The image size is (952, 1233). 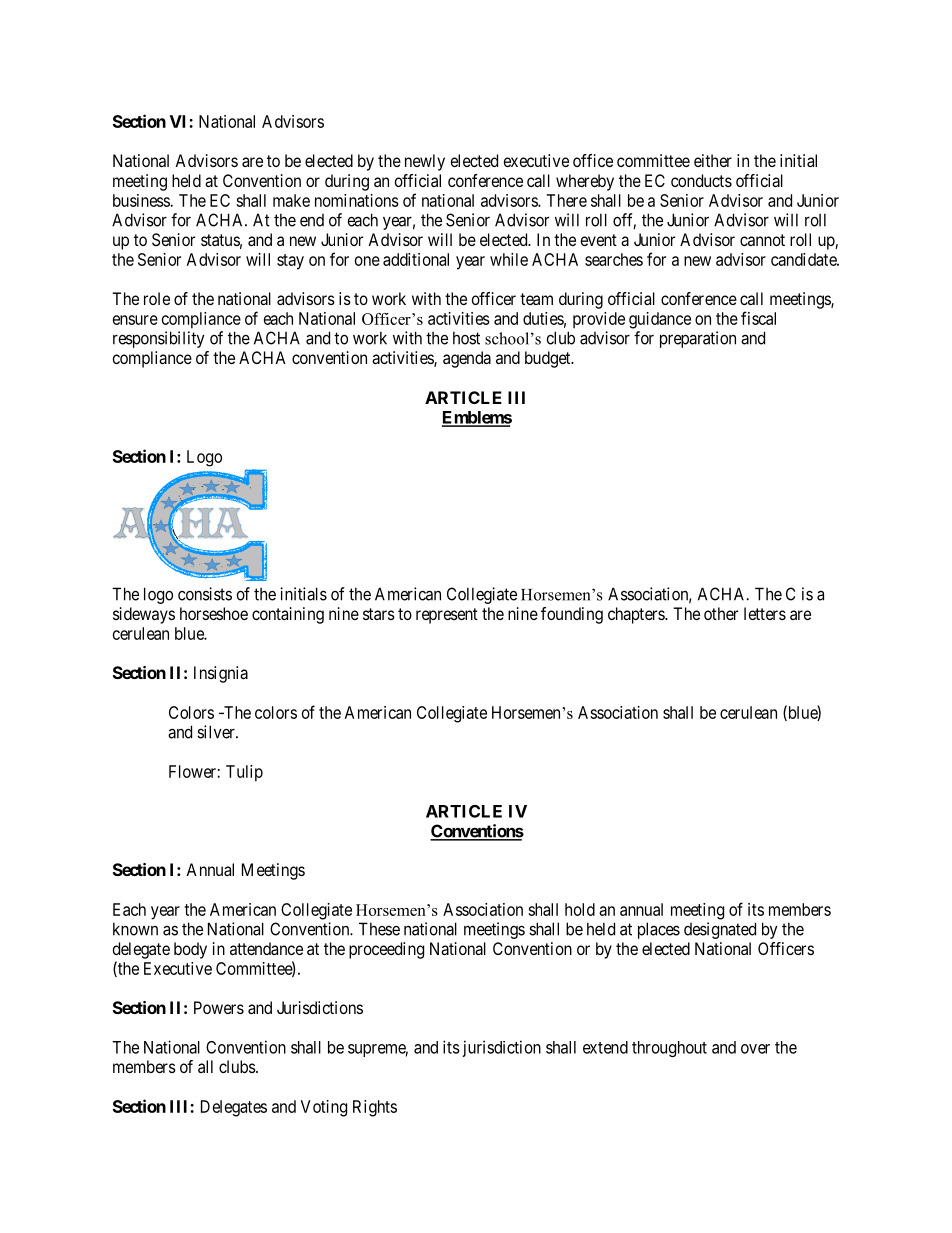 I want to click on business, so click(x=142, y=200).
